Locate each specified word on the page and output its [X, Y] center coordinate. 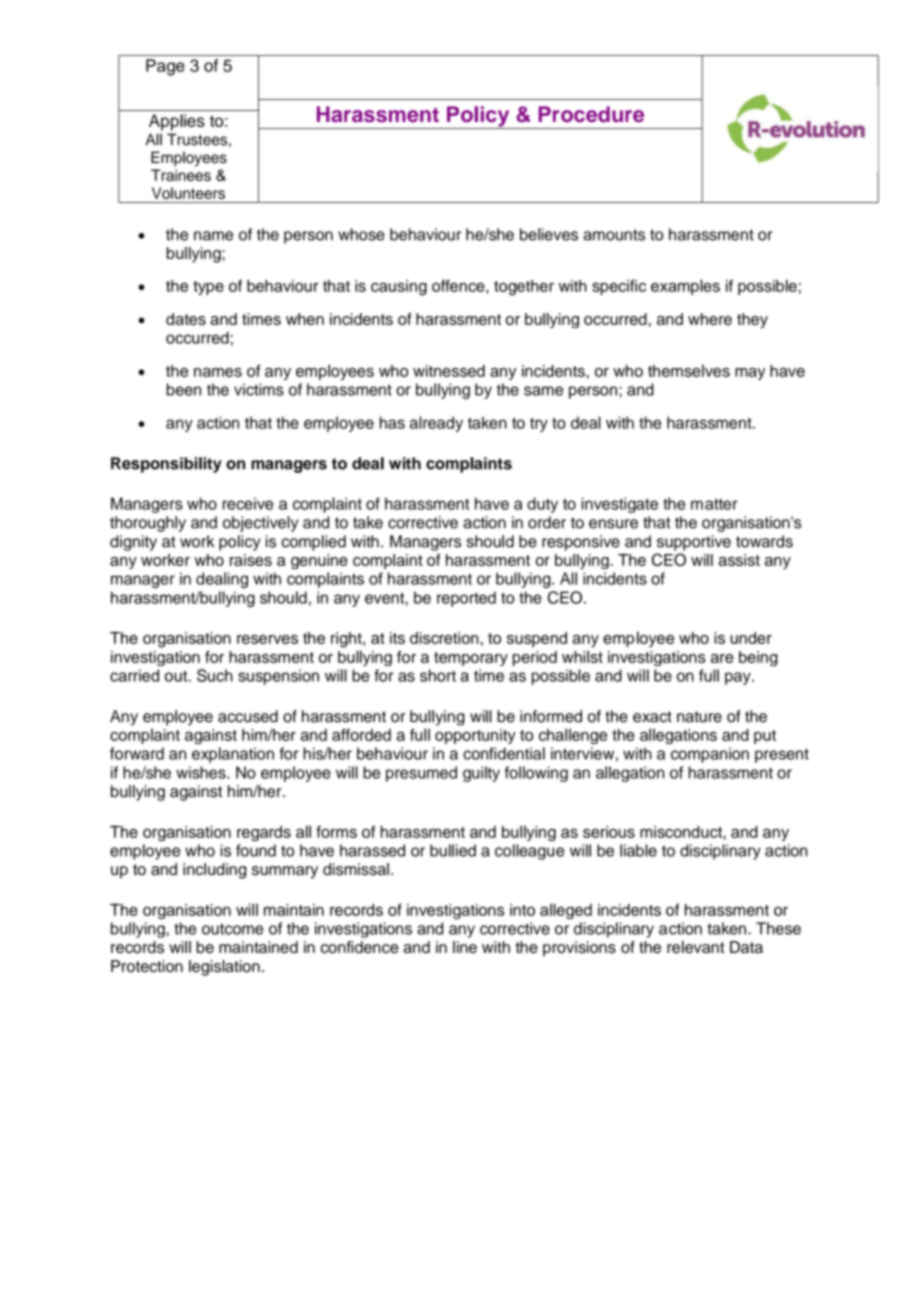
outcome [232, 929]
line [465, 947]
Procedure [591, 114]
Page [165, 67]
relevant [695, 947]
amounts [614, 235]
